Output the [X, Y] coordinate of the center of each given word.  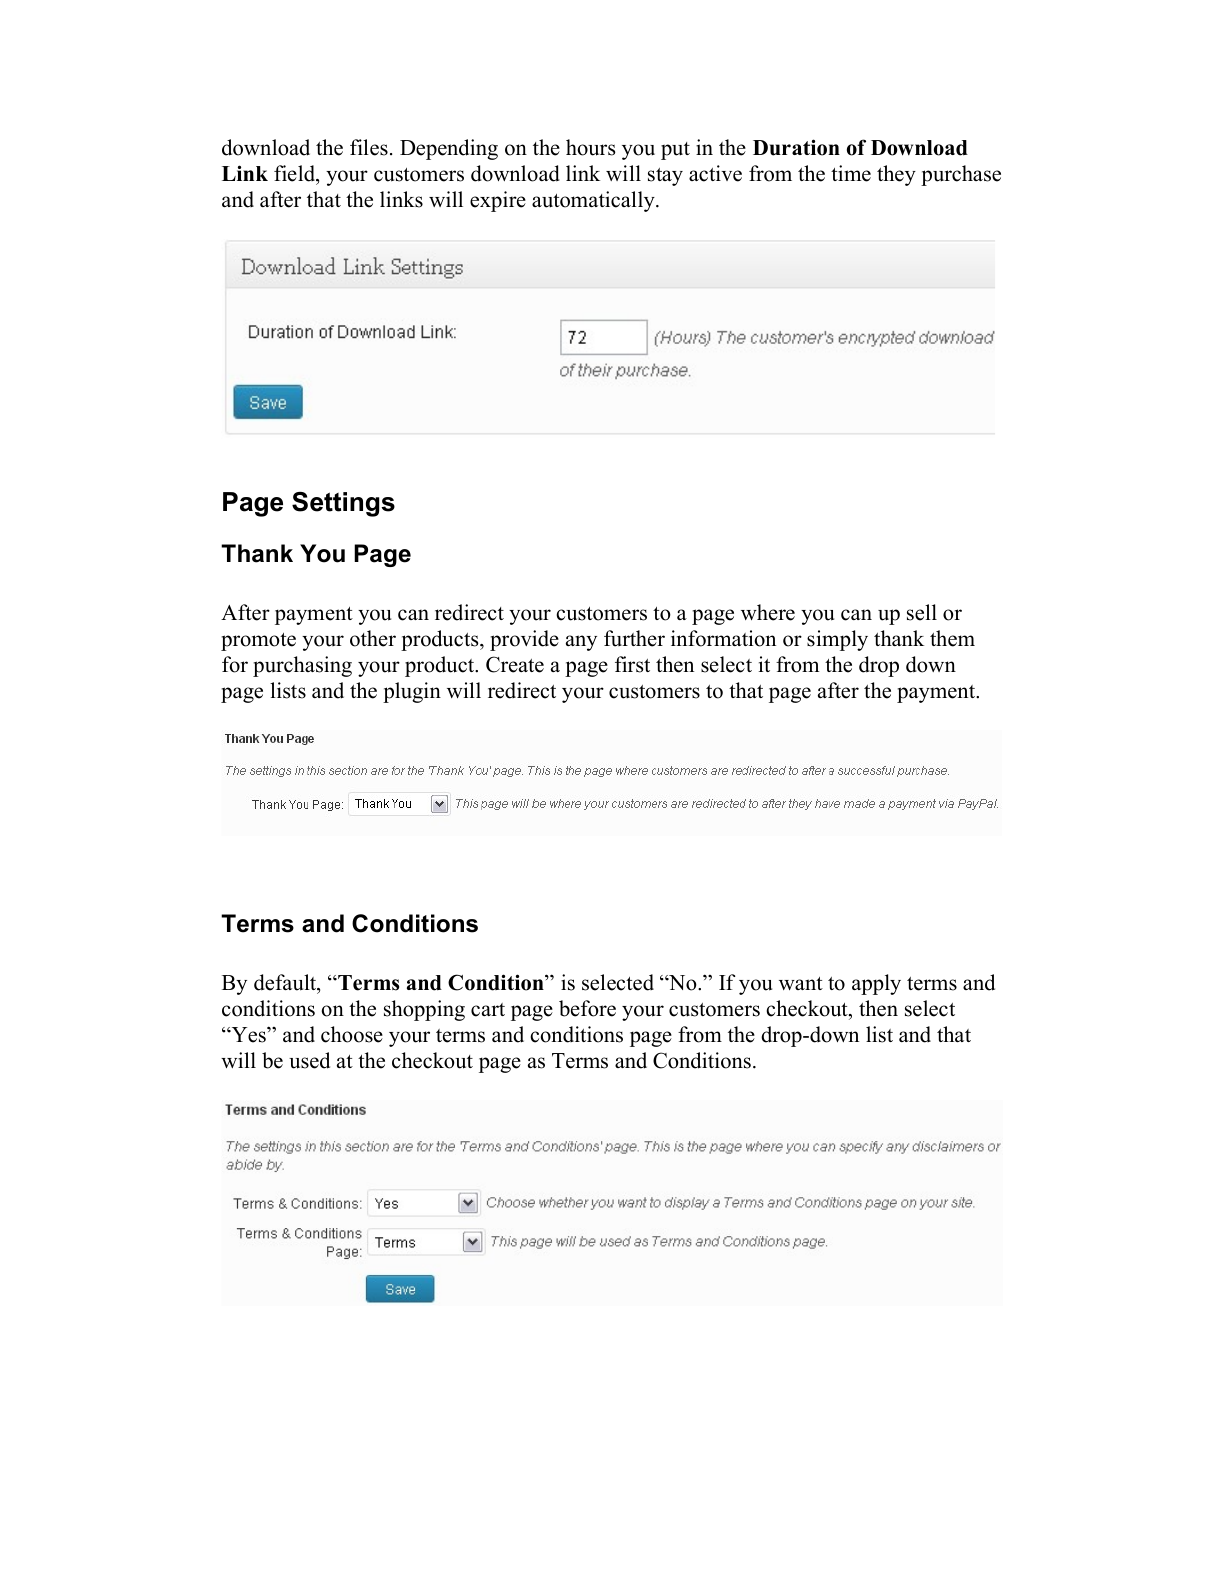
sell [922, 612]
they [896, 175]
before [587, 1008]
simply [837, 640]
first [632, 664]
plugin [412, 692]
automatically [594, 201]
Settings [343, 504]
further [634, 638]
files [369, 147]
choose [352, 1034]
